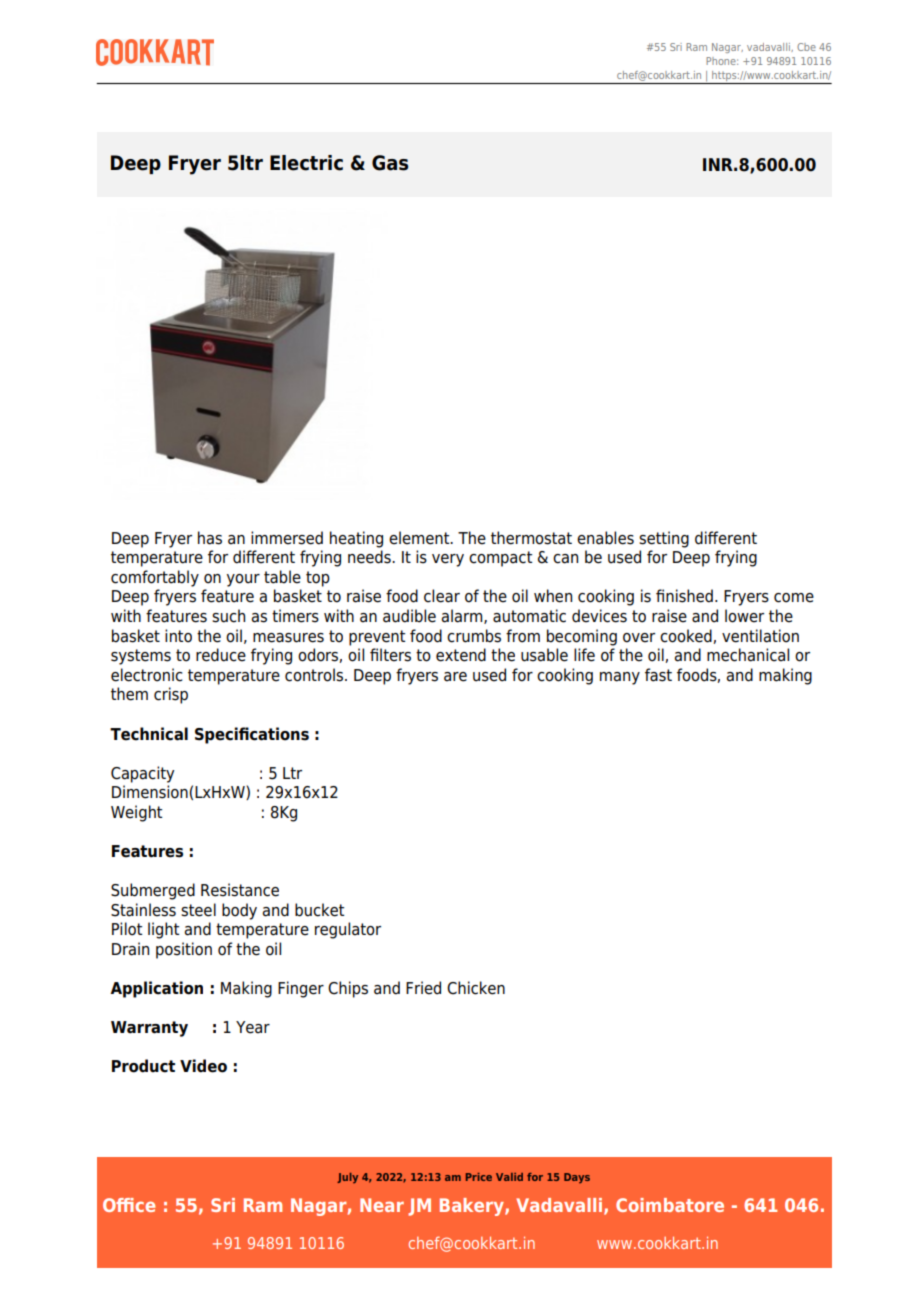 The image size is (924, 1308). What do you see at coordinates (210, 538) in the screenshot?
I see `has` at bounding box center [210, 538].
